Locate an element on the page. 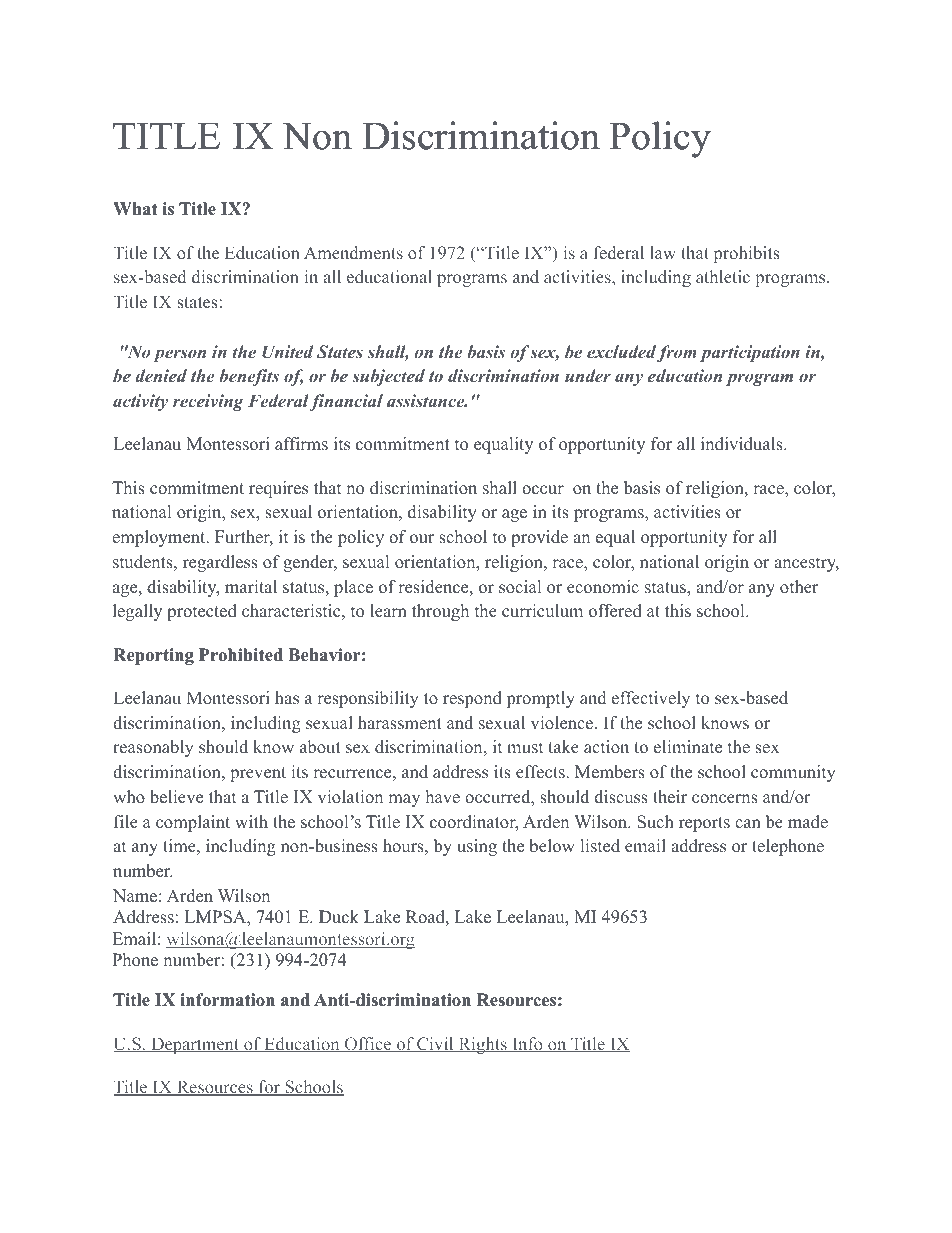 The height and width of the page is (1233, 952). What is located at coordinates (135, 208).
